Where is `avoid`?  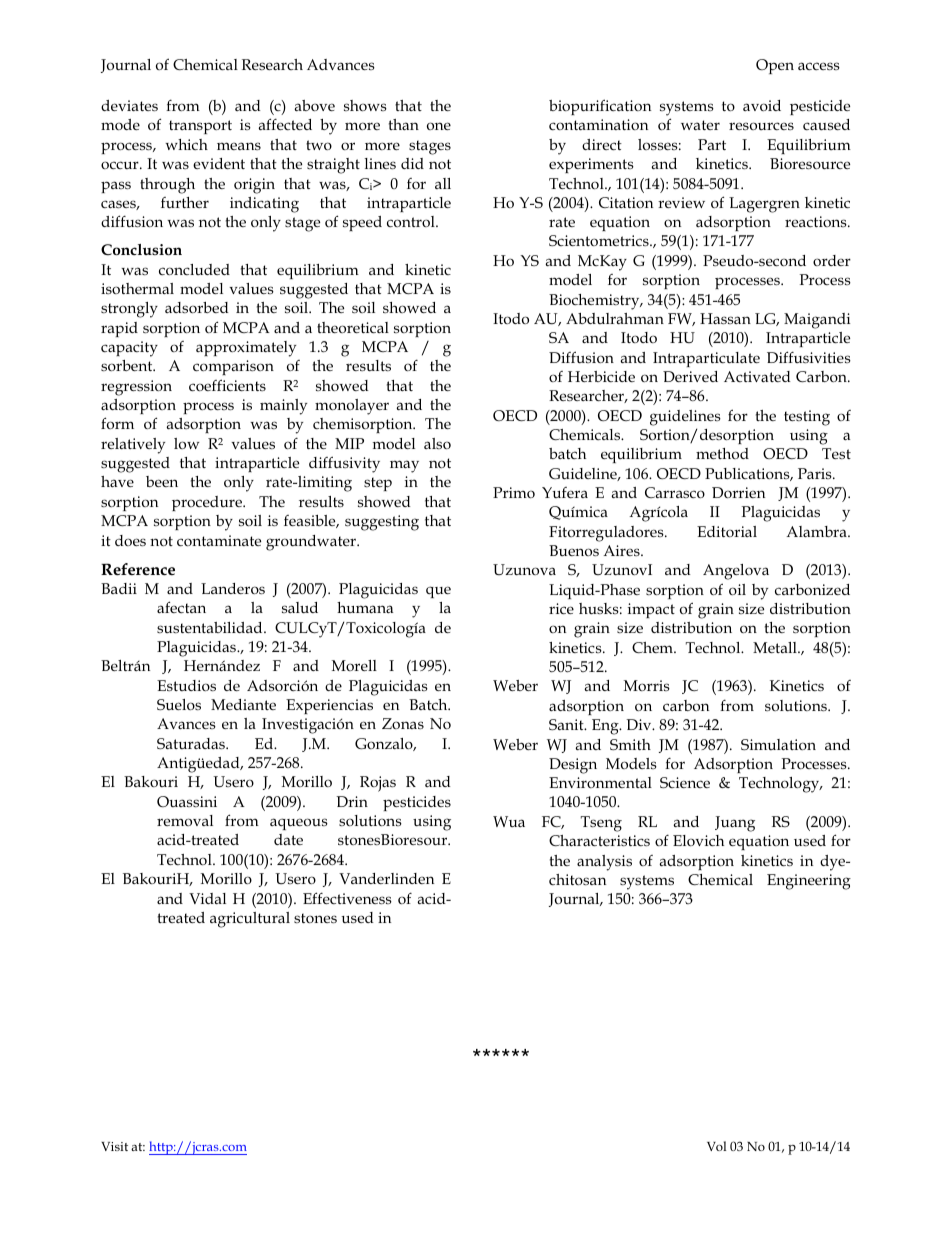
avoid is located at coordinates (762, 105).
